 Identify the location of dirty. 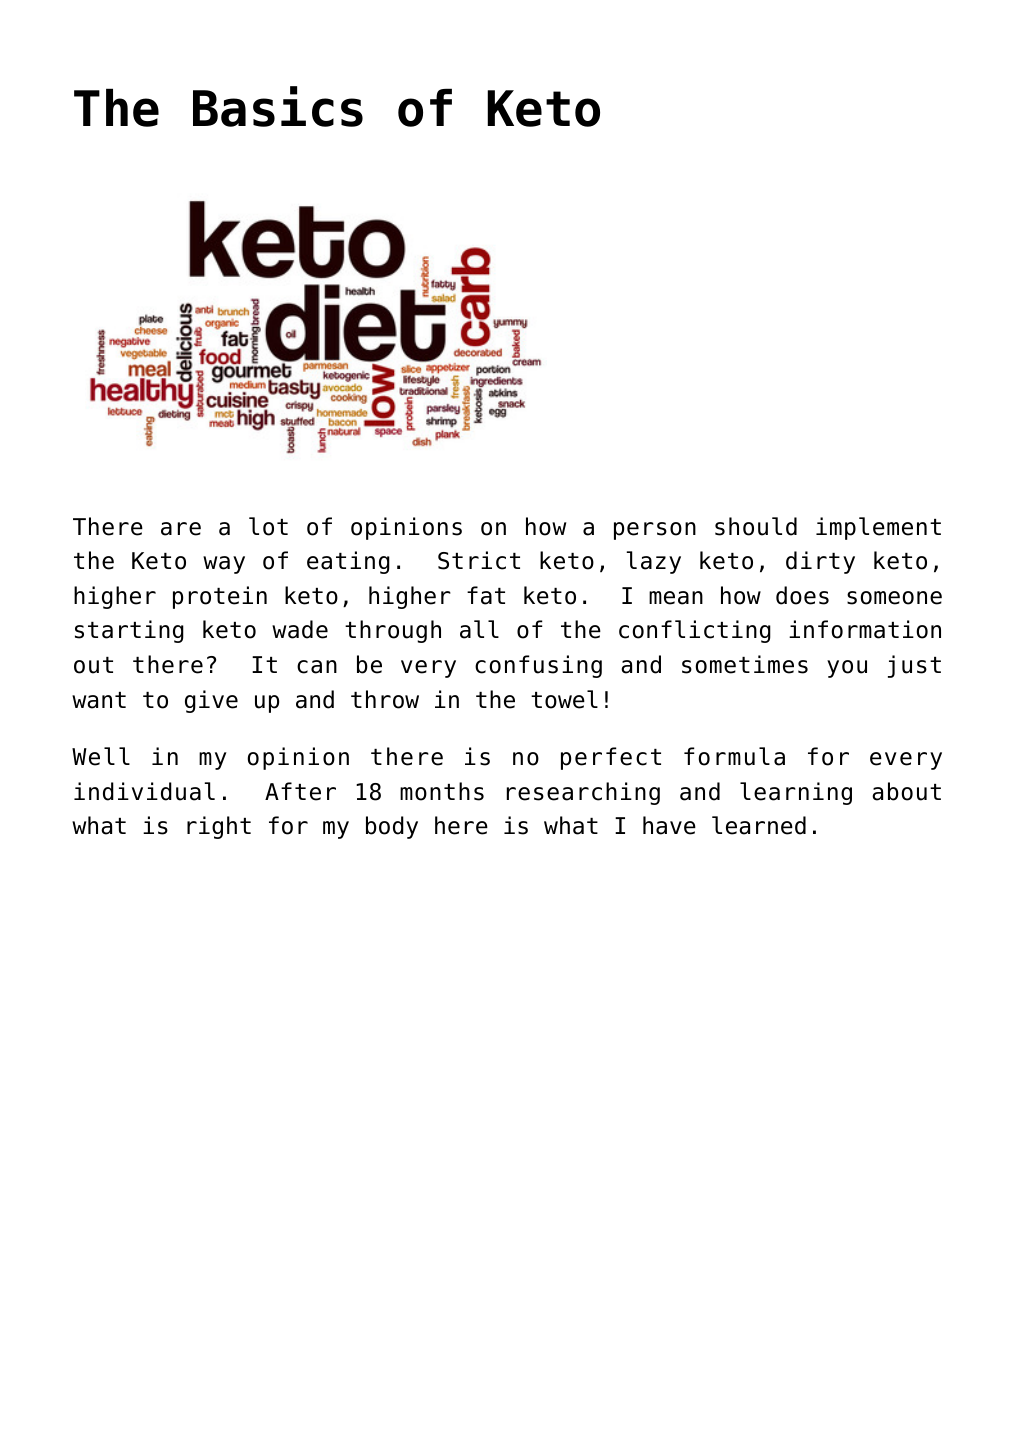
(820, 562).
